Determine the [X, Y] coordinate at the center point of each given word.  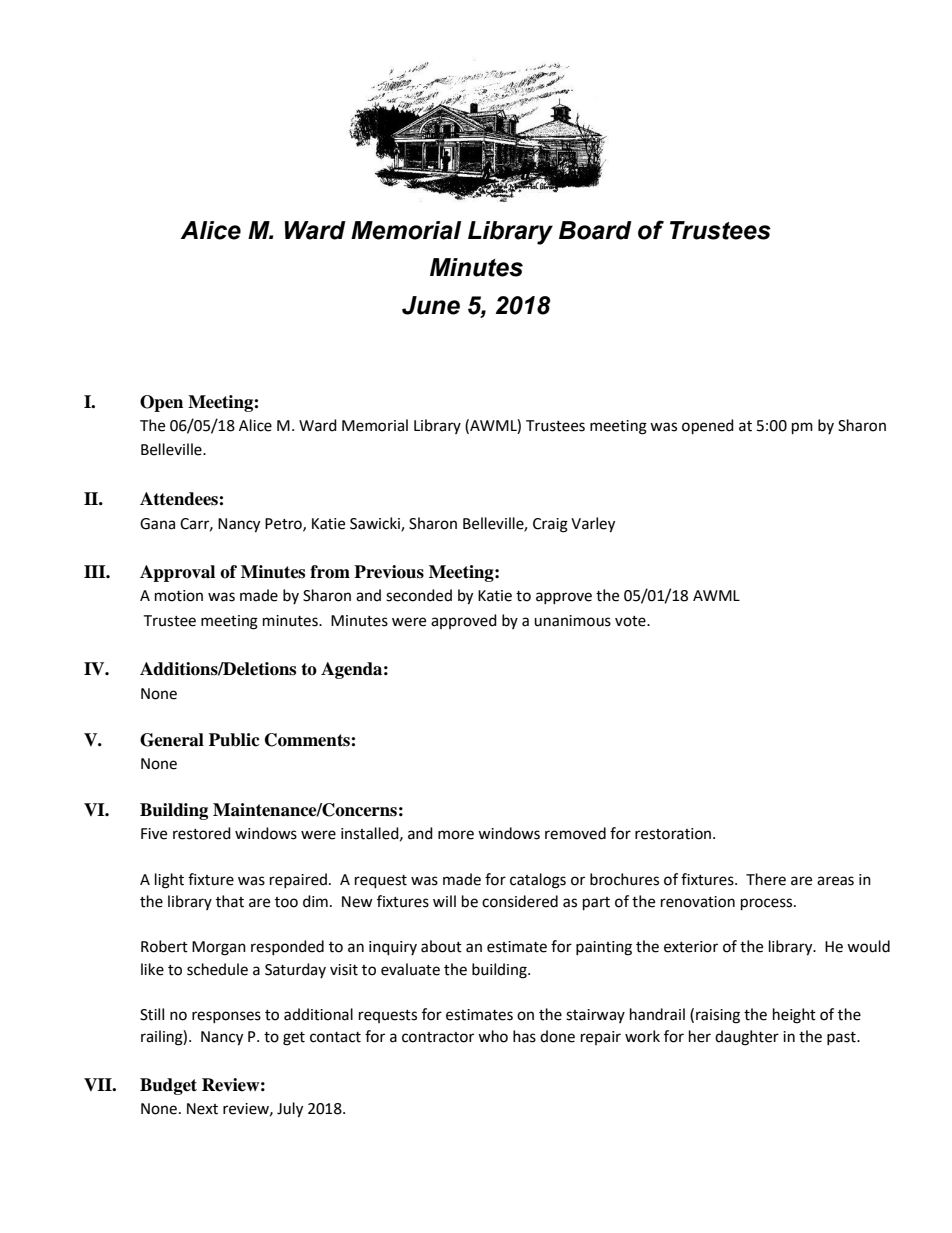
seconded [419, 595]
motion [179, 596]
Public [234, 740]
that [230, 901]
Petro [284, 524]
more [456, 835]
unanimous [572, 621]
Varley [593, 525]
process [768, 904]
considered [520, 901]
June [431, 305]
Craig [550, 525]
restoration [674, 834]
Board [595, 230]
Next [202, 1109]
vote [631, 621]
